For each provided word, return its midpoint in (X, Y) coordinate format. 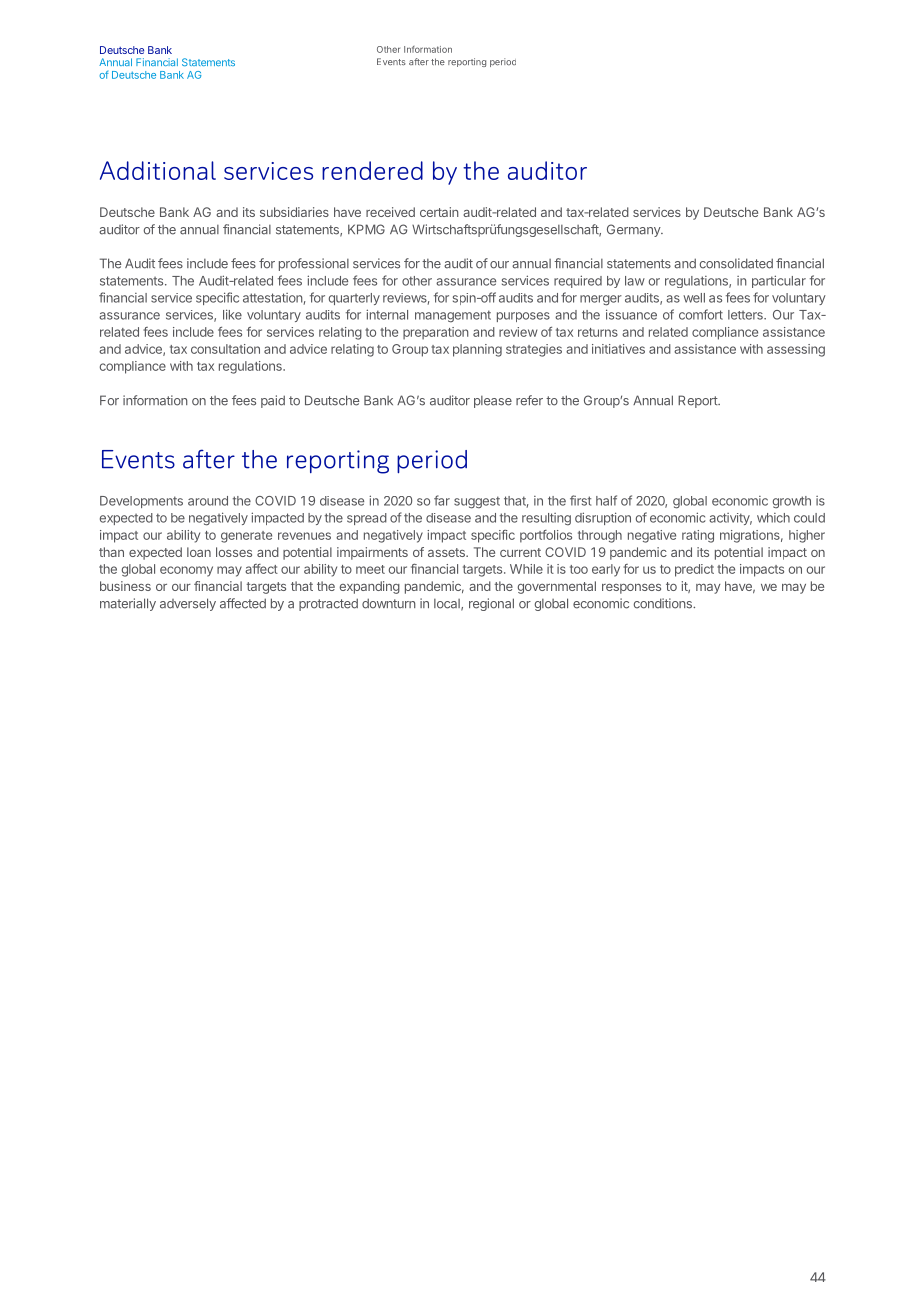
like (232, 314)
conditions (664, 603)
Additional (158, 170)
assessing (796, 350)
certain (439, 212)
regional (491, 604)
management (453, 316)
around (208, 501)
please (493, 402)
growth (792, 502)
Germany (634, 230)
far (442, 500)
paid (273, 401)
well (694, 298)
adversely (188, 604)
